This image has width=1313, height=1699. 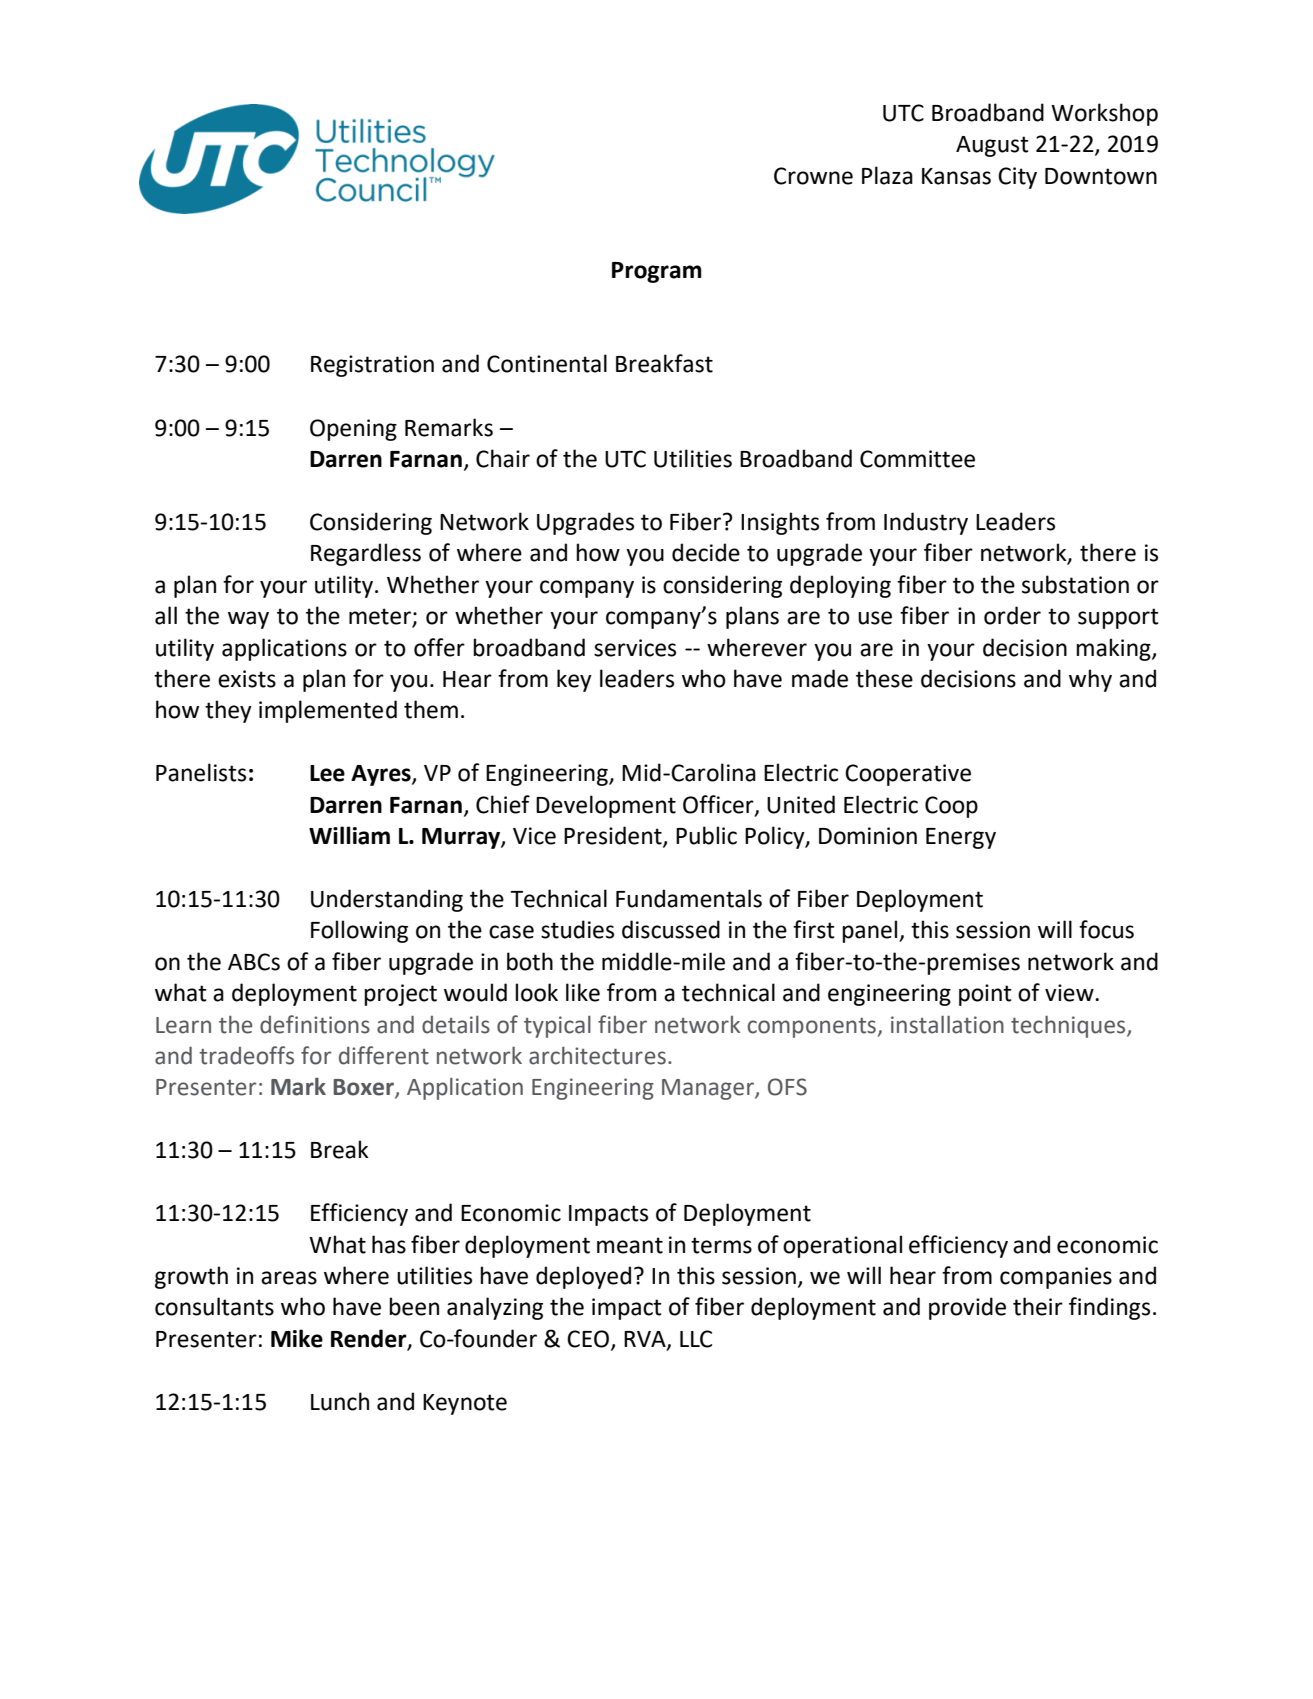 I want to click on Lee, so click(x=327, y=773).
